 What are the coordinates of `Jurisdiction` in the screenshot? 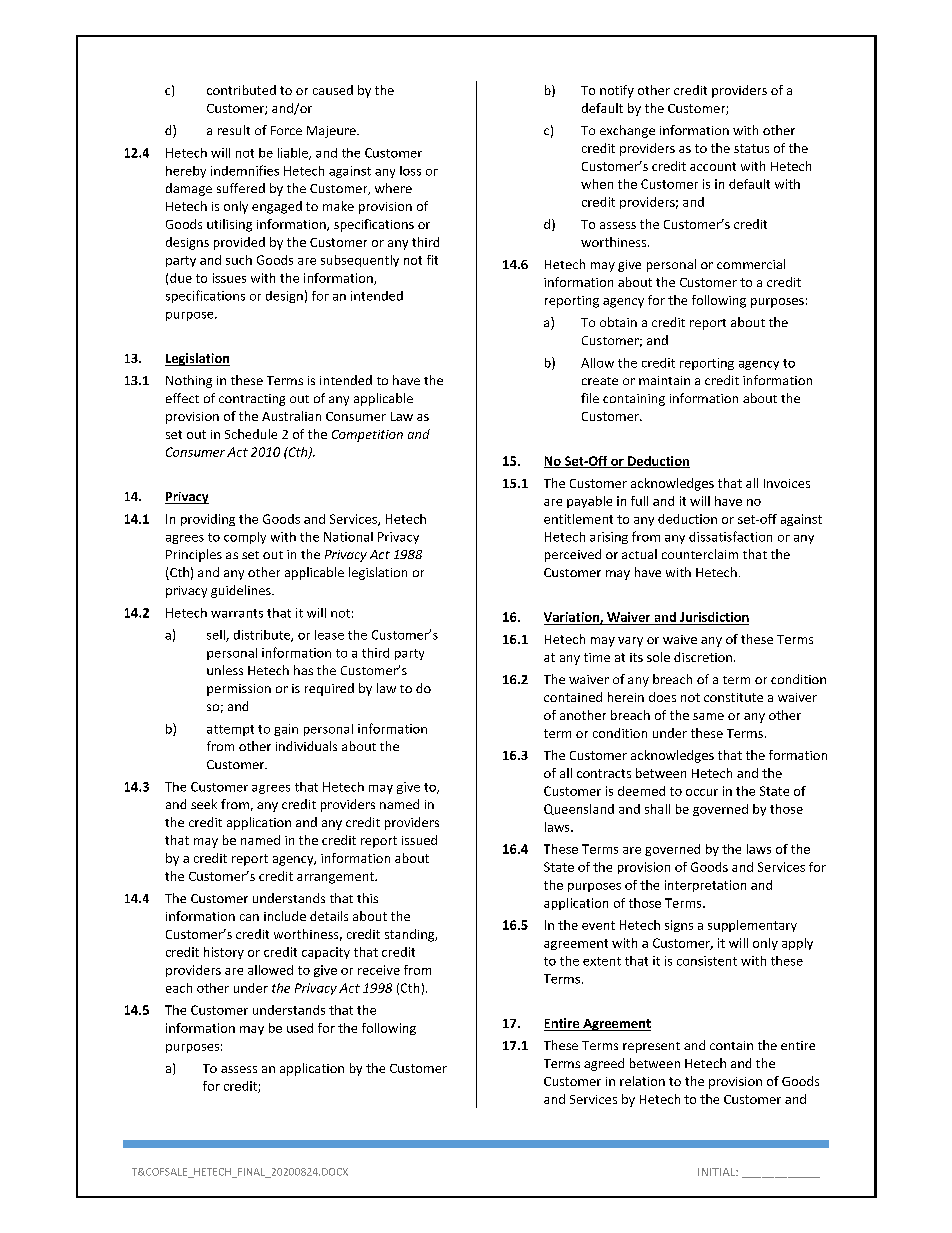 It's located at (714, 617).
